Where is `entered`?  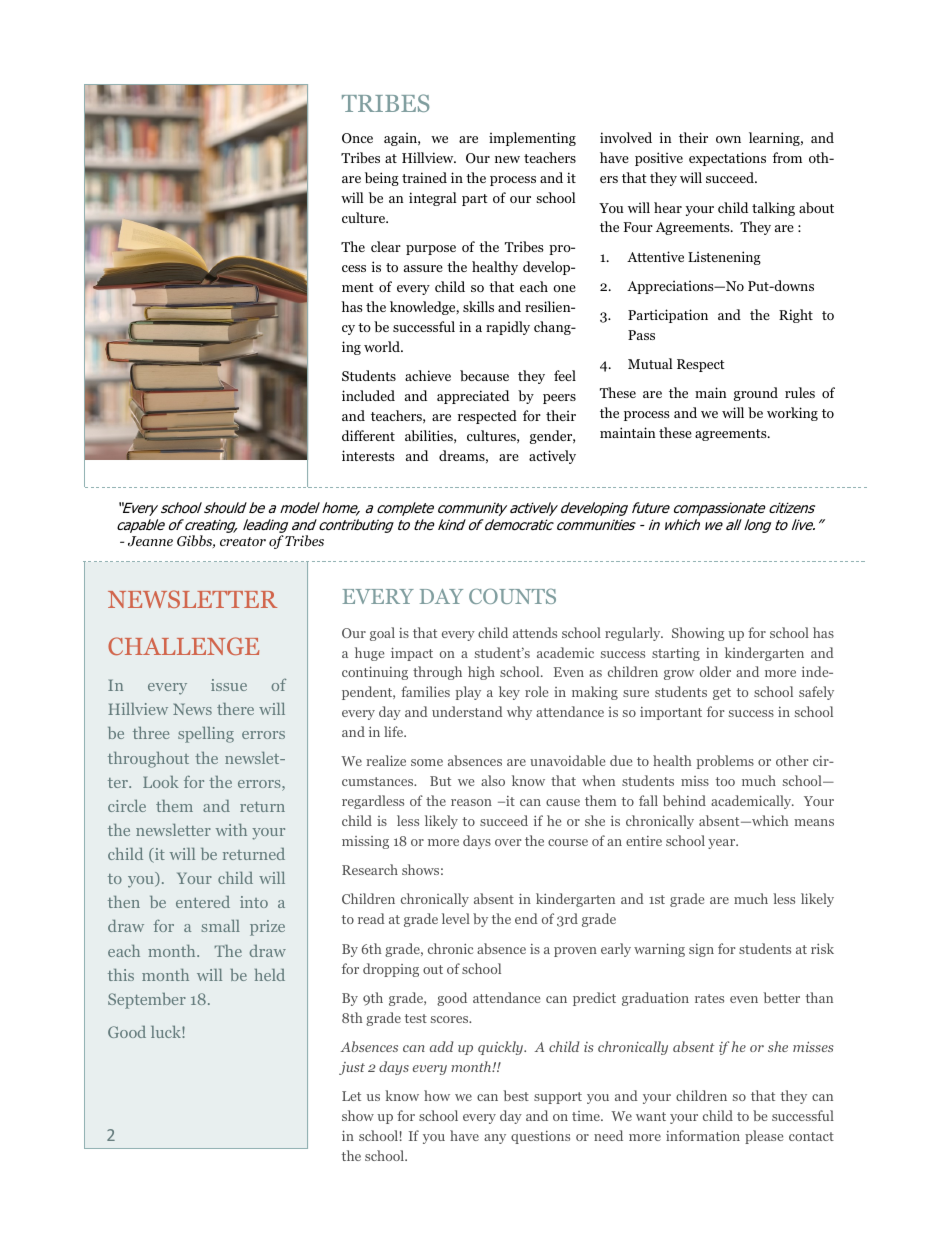
entered is located at coordinates (203, 902).
